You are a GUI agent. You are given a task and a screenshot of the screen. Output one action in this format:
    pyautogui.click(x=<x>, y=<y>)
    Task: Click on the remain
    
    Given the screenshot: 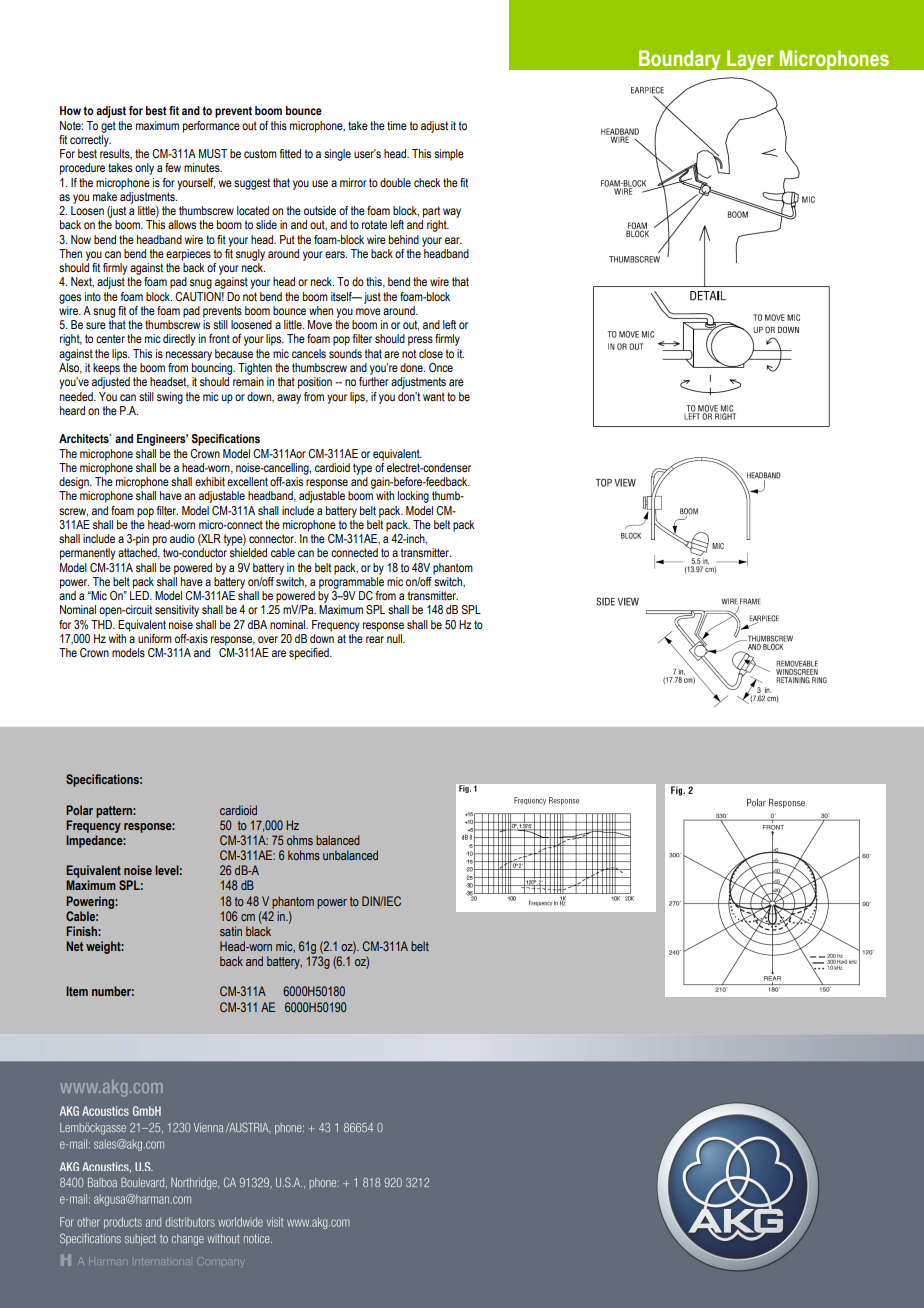 What is the action you would take?
    pyautogui.click(x=248, y=381)
